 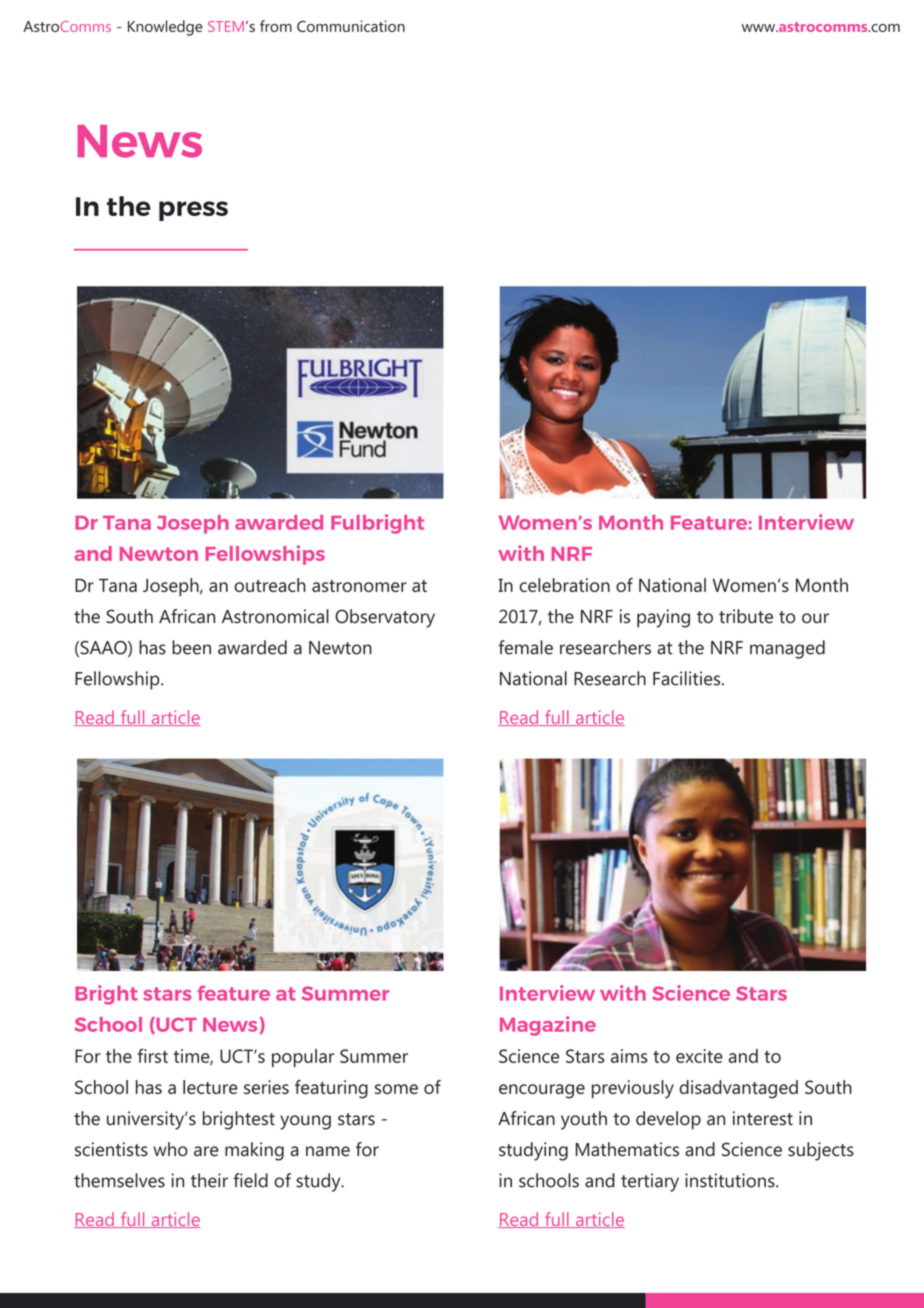 What do you see at coordinates (276, 26) in the screenshot?
I see `from` at bounding box center [276, 26].
